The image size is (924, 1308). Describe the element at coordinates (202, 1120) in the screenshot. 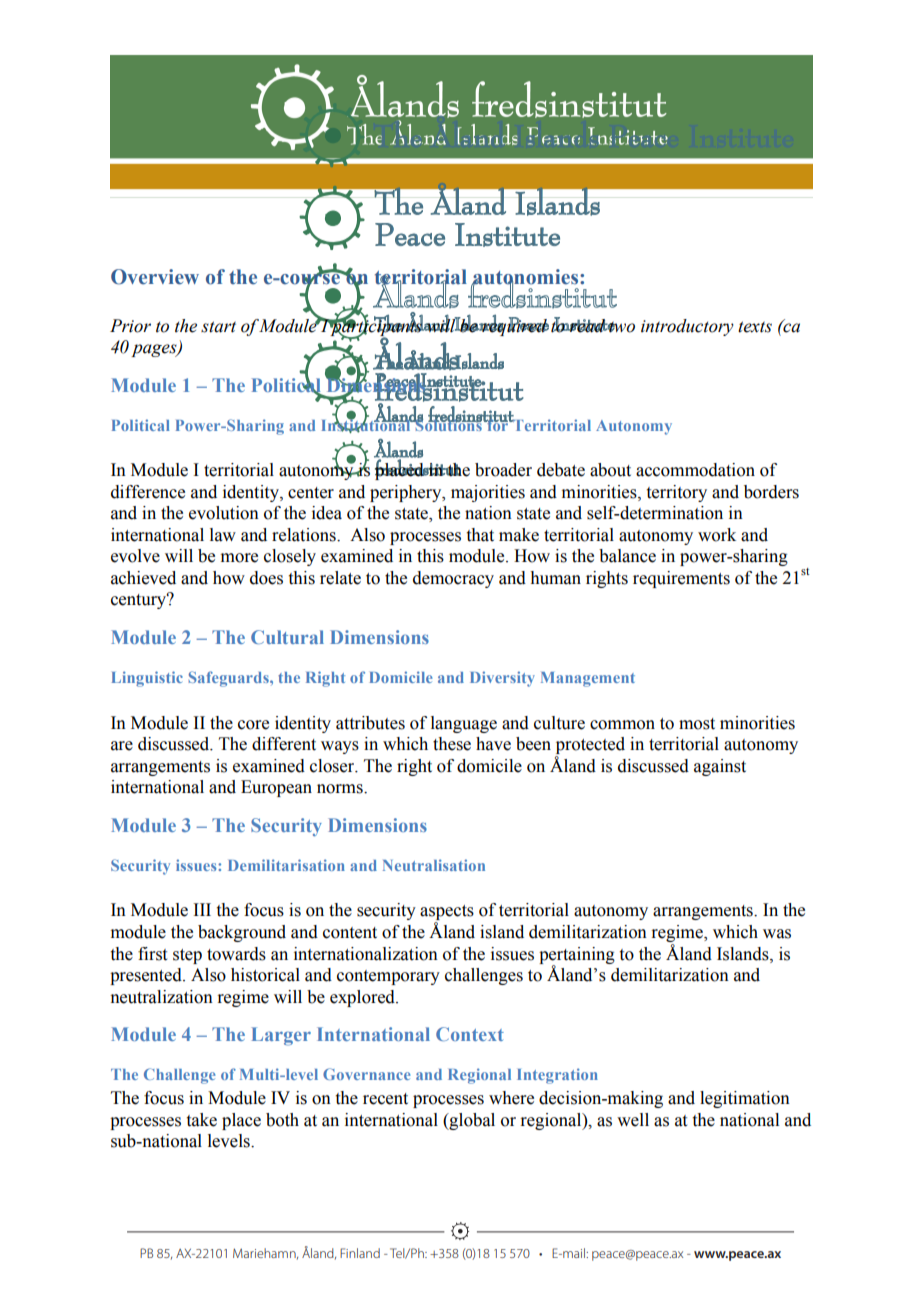

I see `take` at that location.
